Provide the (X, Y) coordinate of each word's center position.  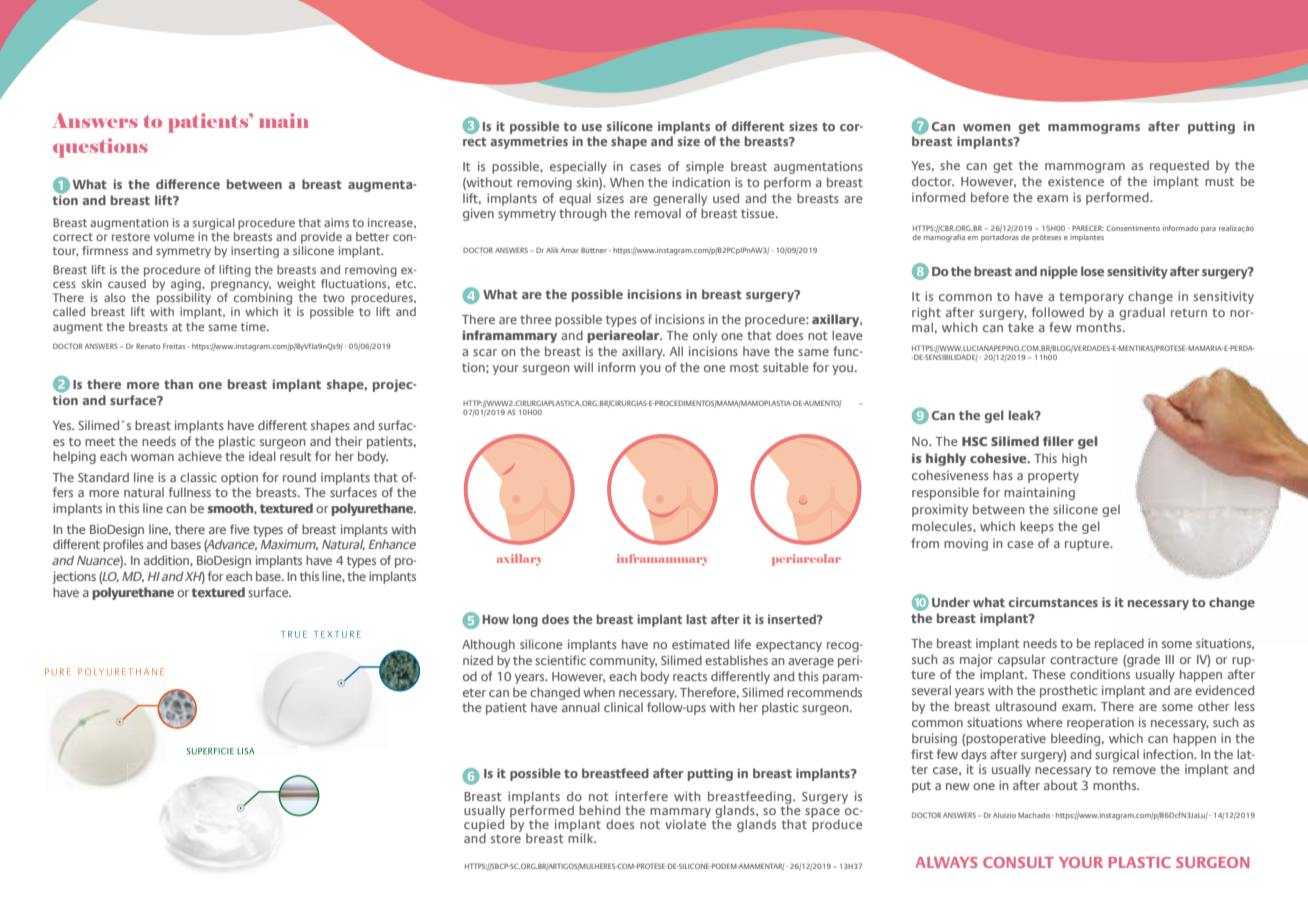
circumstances (1053, 602)
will (583, 367)
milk (582, 837)
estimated (700, 644)
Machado (1034, 815)
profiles (123, 545)
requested (1179, 166)
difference (188, 184)
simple (705, 167)
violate (686, 823)
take (1021, 327)
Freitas (174, 346)
